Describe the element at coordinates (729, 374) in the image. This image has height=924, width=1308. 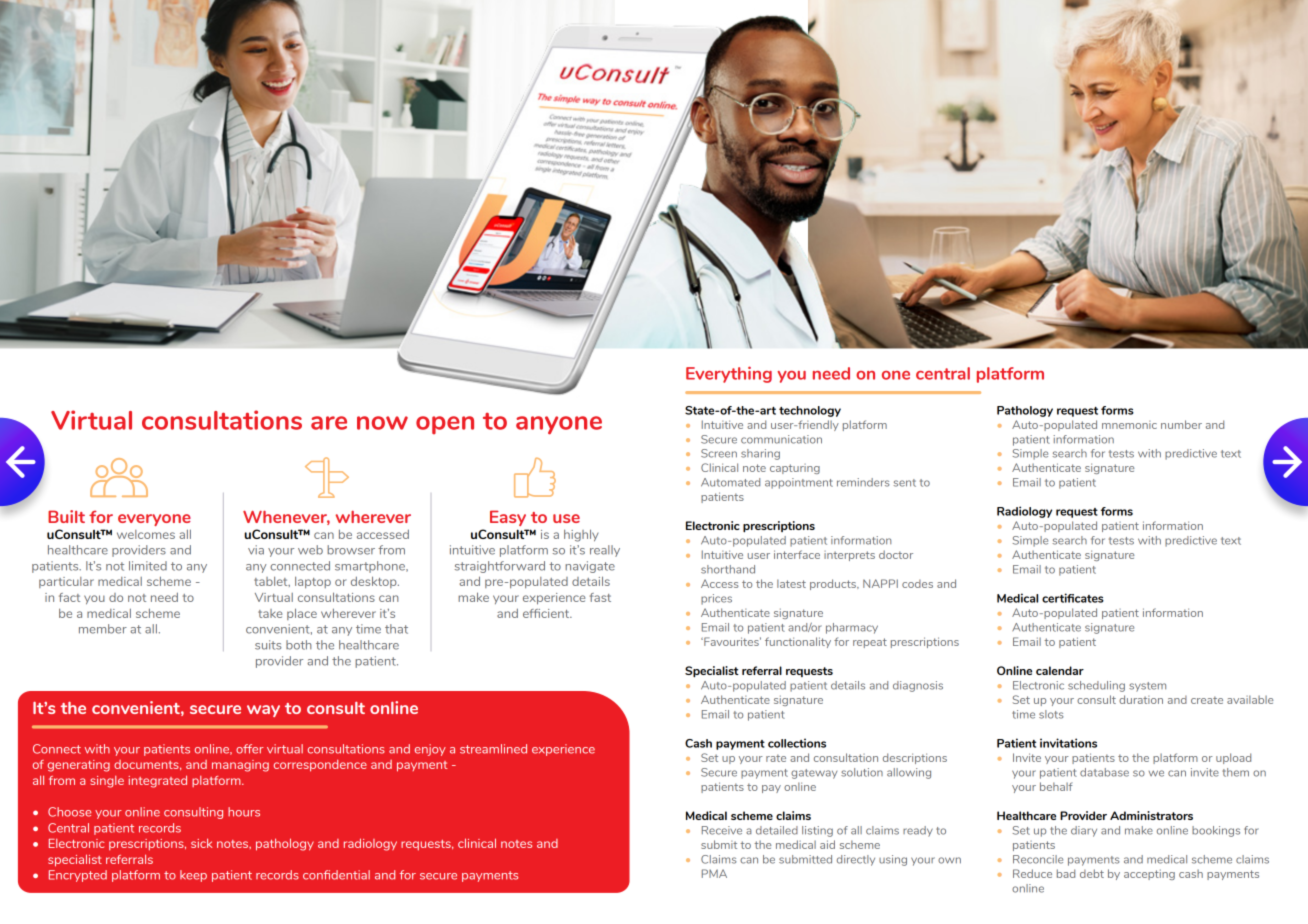
I see `Everything` at that location.
